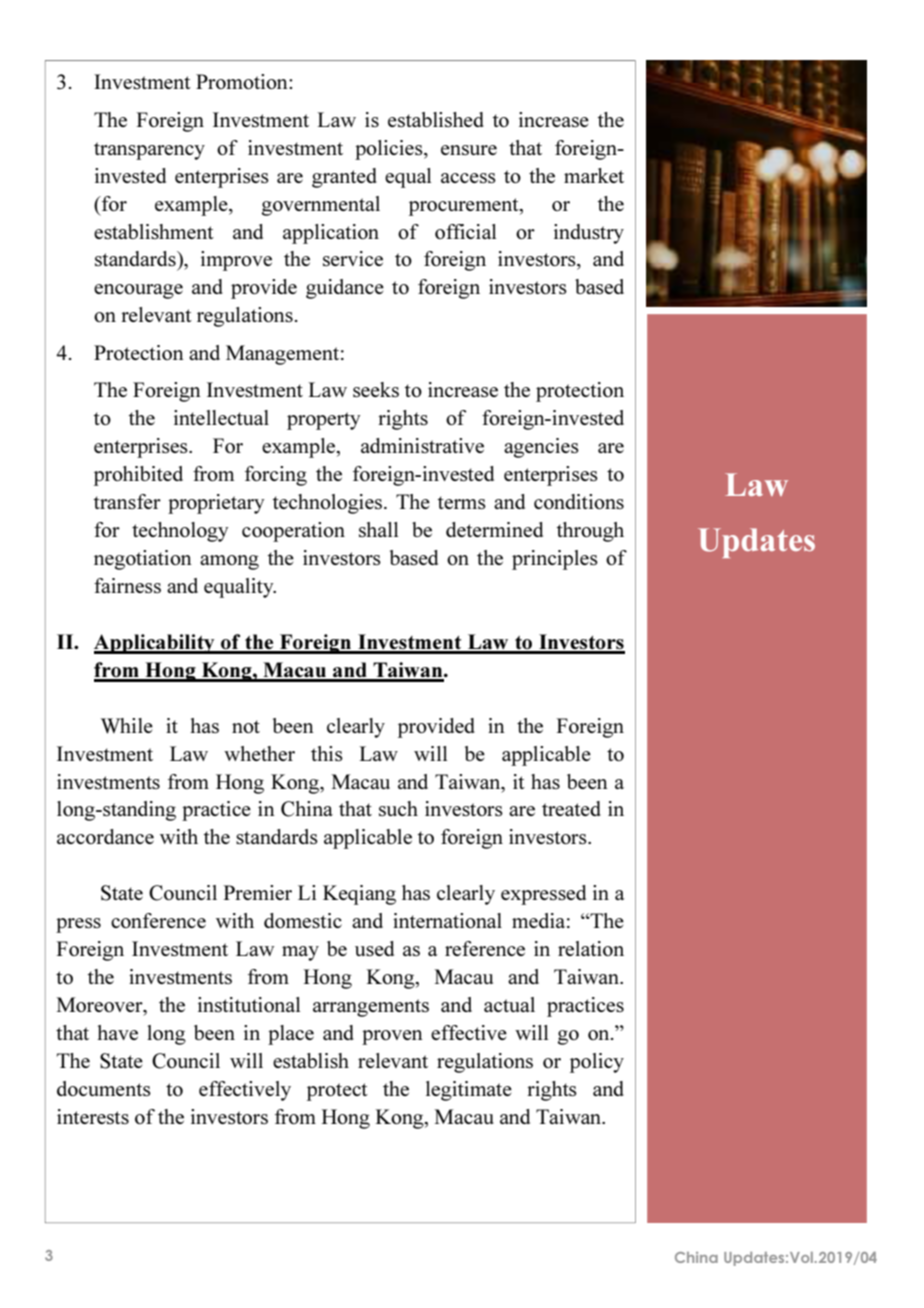  Describe the element at coordinates (303, 920) in the page. I see `domestic` at that location.
